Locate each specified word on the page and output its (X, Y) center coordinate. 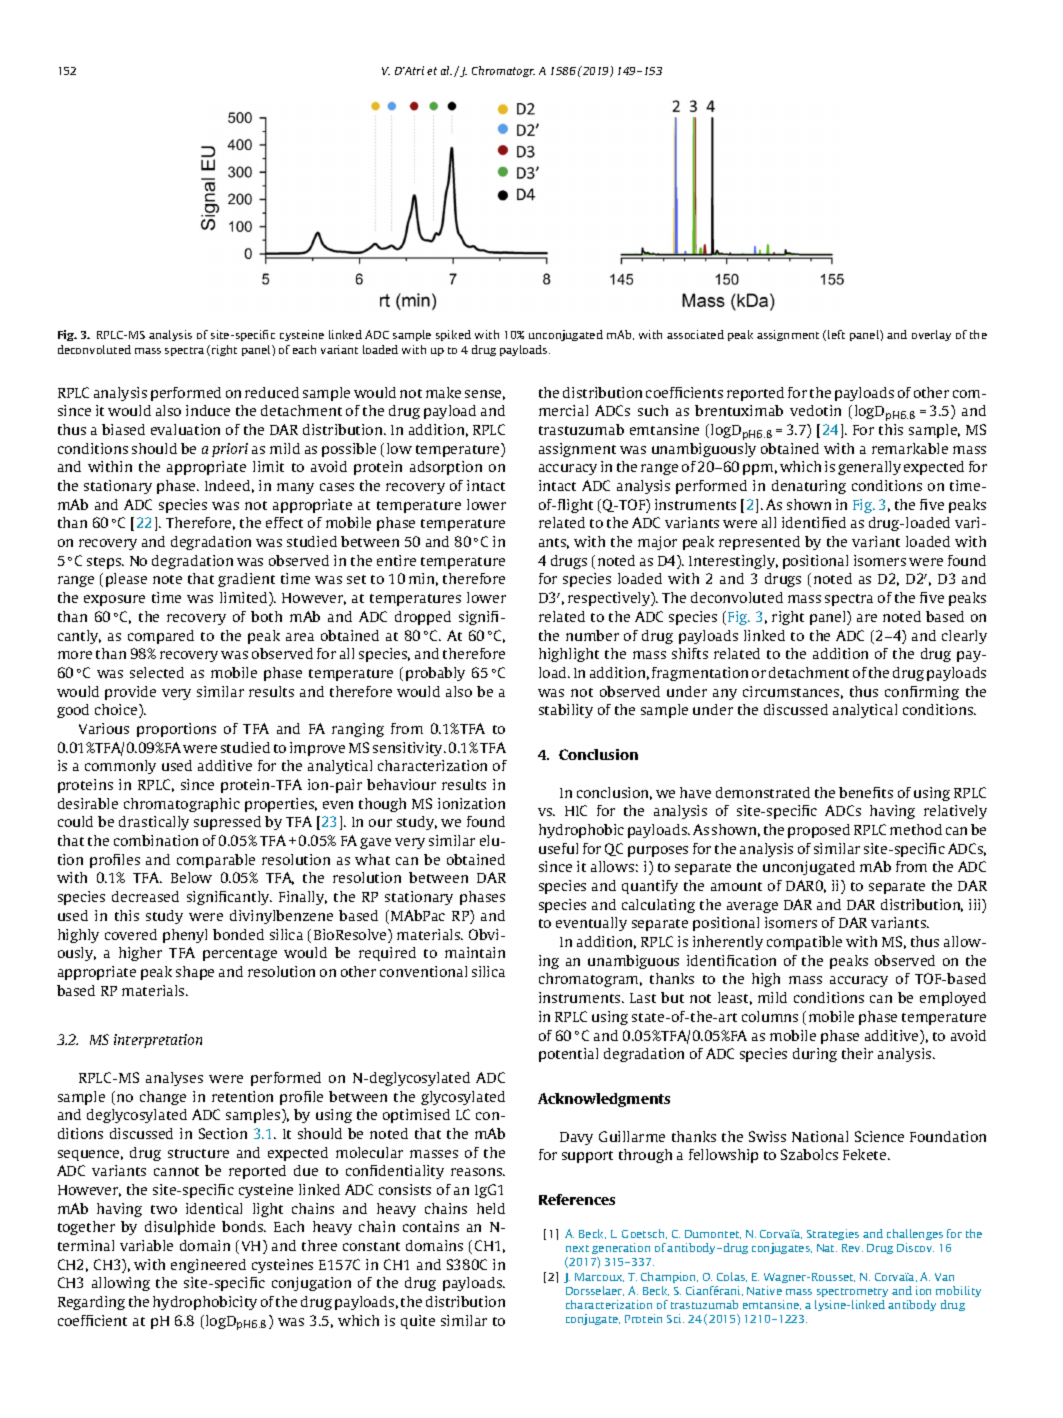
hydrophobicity (205, 1303)
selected (157, 672)
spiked (453, 335)
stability (566, 711)
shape (195, 973)
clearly (964, 637)
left (836, 334)
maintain (475, 952)
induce (208, 410)
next (577, 1248)
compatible (804, 943)
